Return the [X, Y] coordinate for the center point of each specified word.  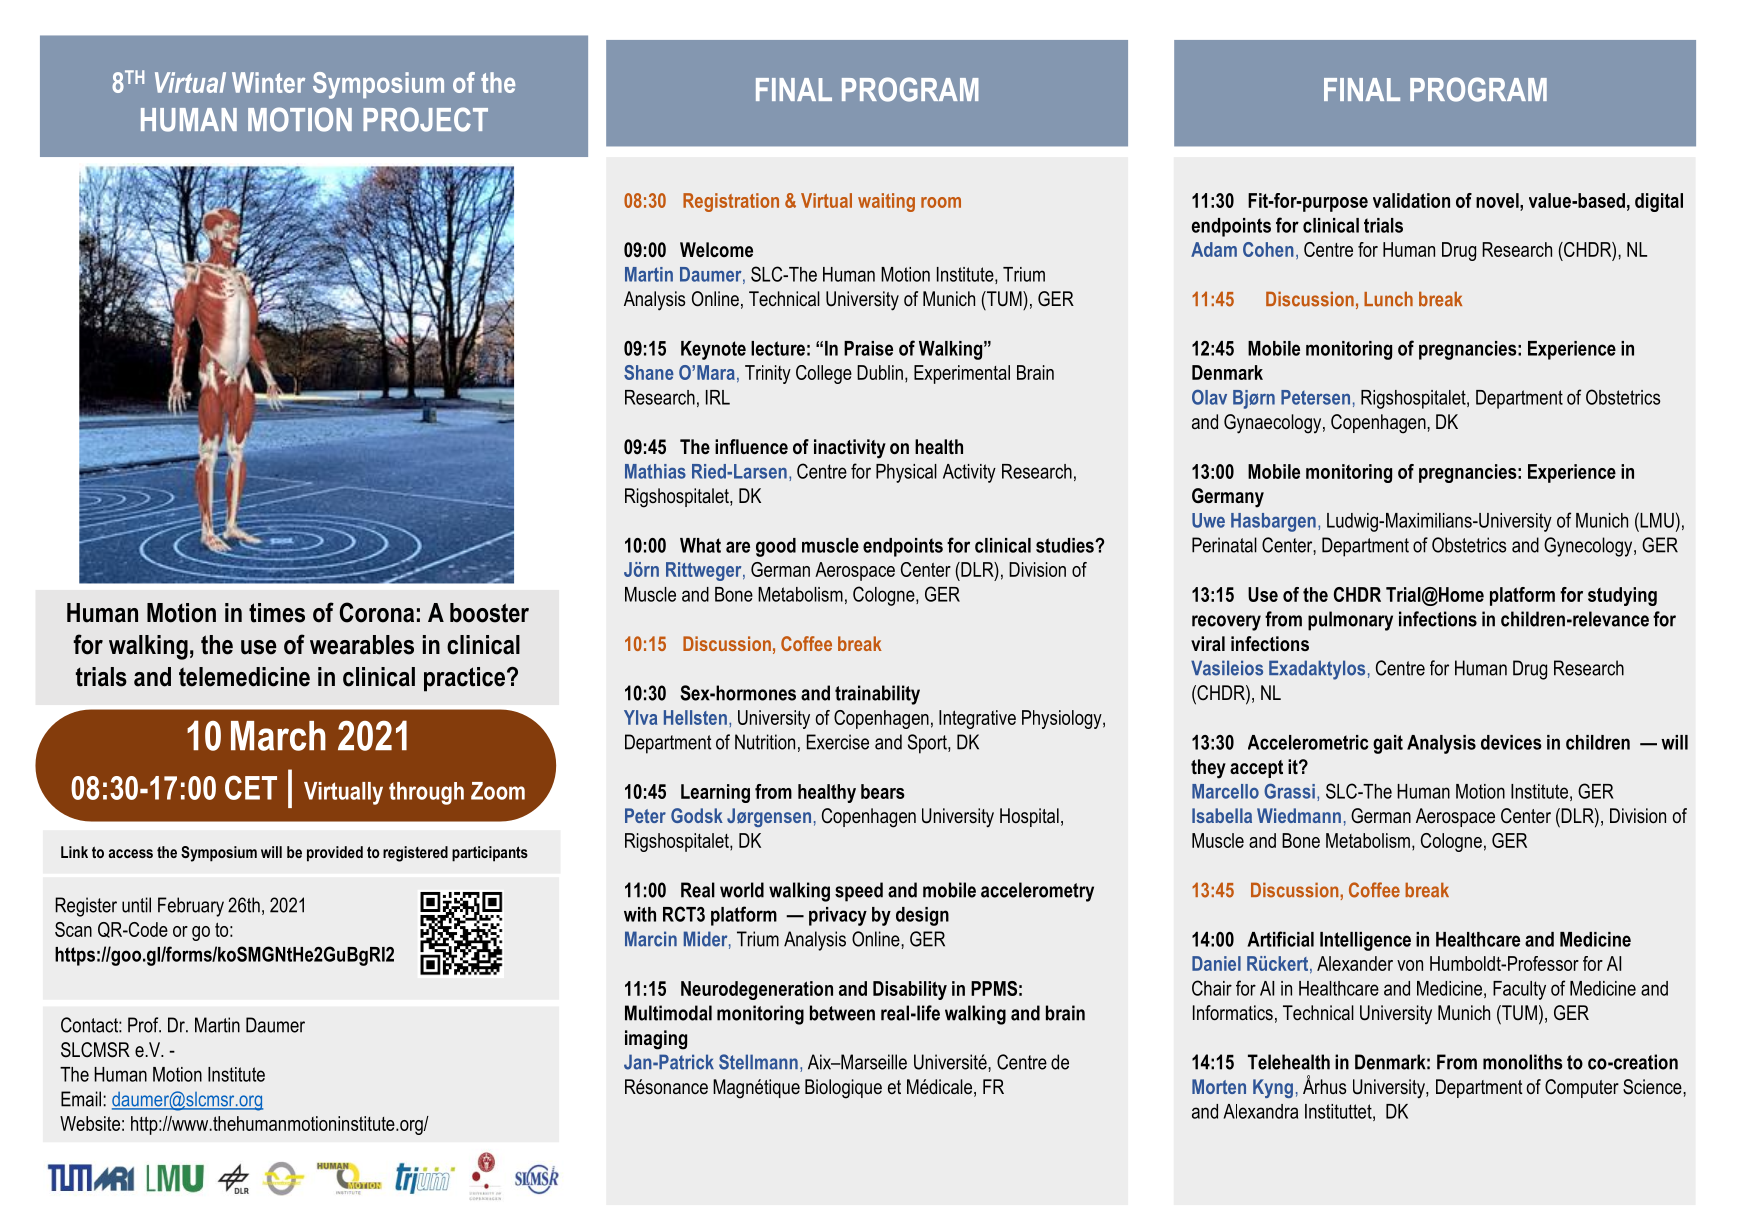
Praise [868, 348]
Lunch [1388, 299]
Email [81, 1099]
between [842, 1013]
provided [335, 854]
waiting [886, 202]
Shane [649, 372]
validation [1411, 200]
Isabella [1222, 815]
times [277, 613]
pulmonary [1350, 621]
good [776, 547]
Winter [268, 82]
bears [883, 791]
